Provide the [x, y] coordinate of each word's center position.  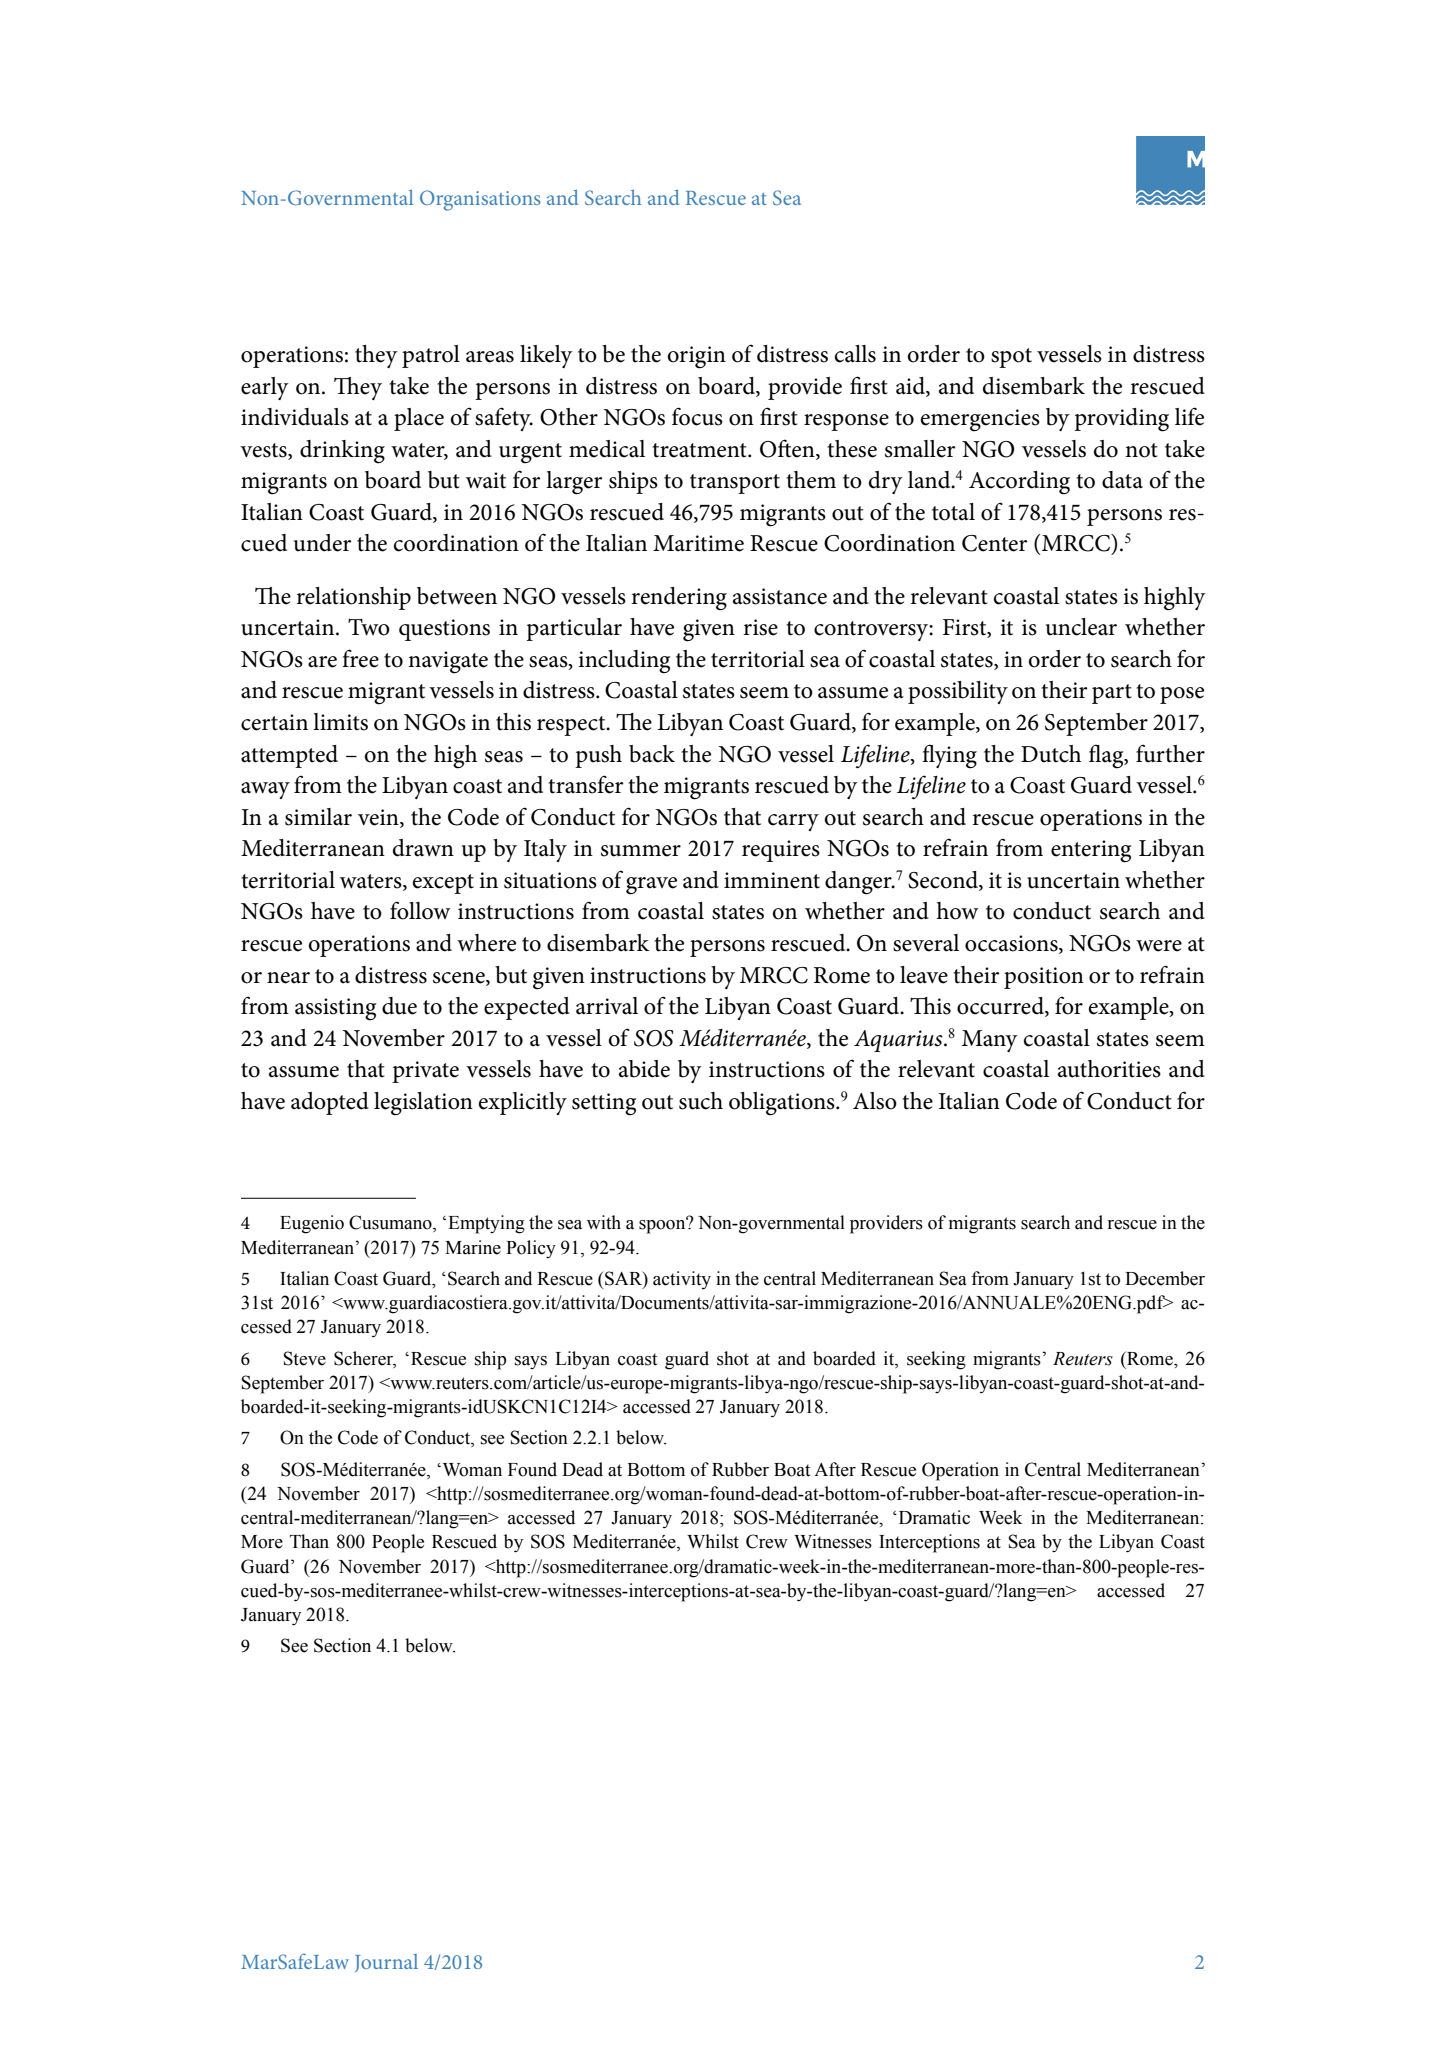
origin [697, 357]
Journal [386, 1963]
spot [1011, 358]
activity [682, 1280]
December [1165, 1278]
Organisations [480, 200]
